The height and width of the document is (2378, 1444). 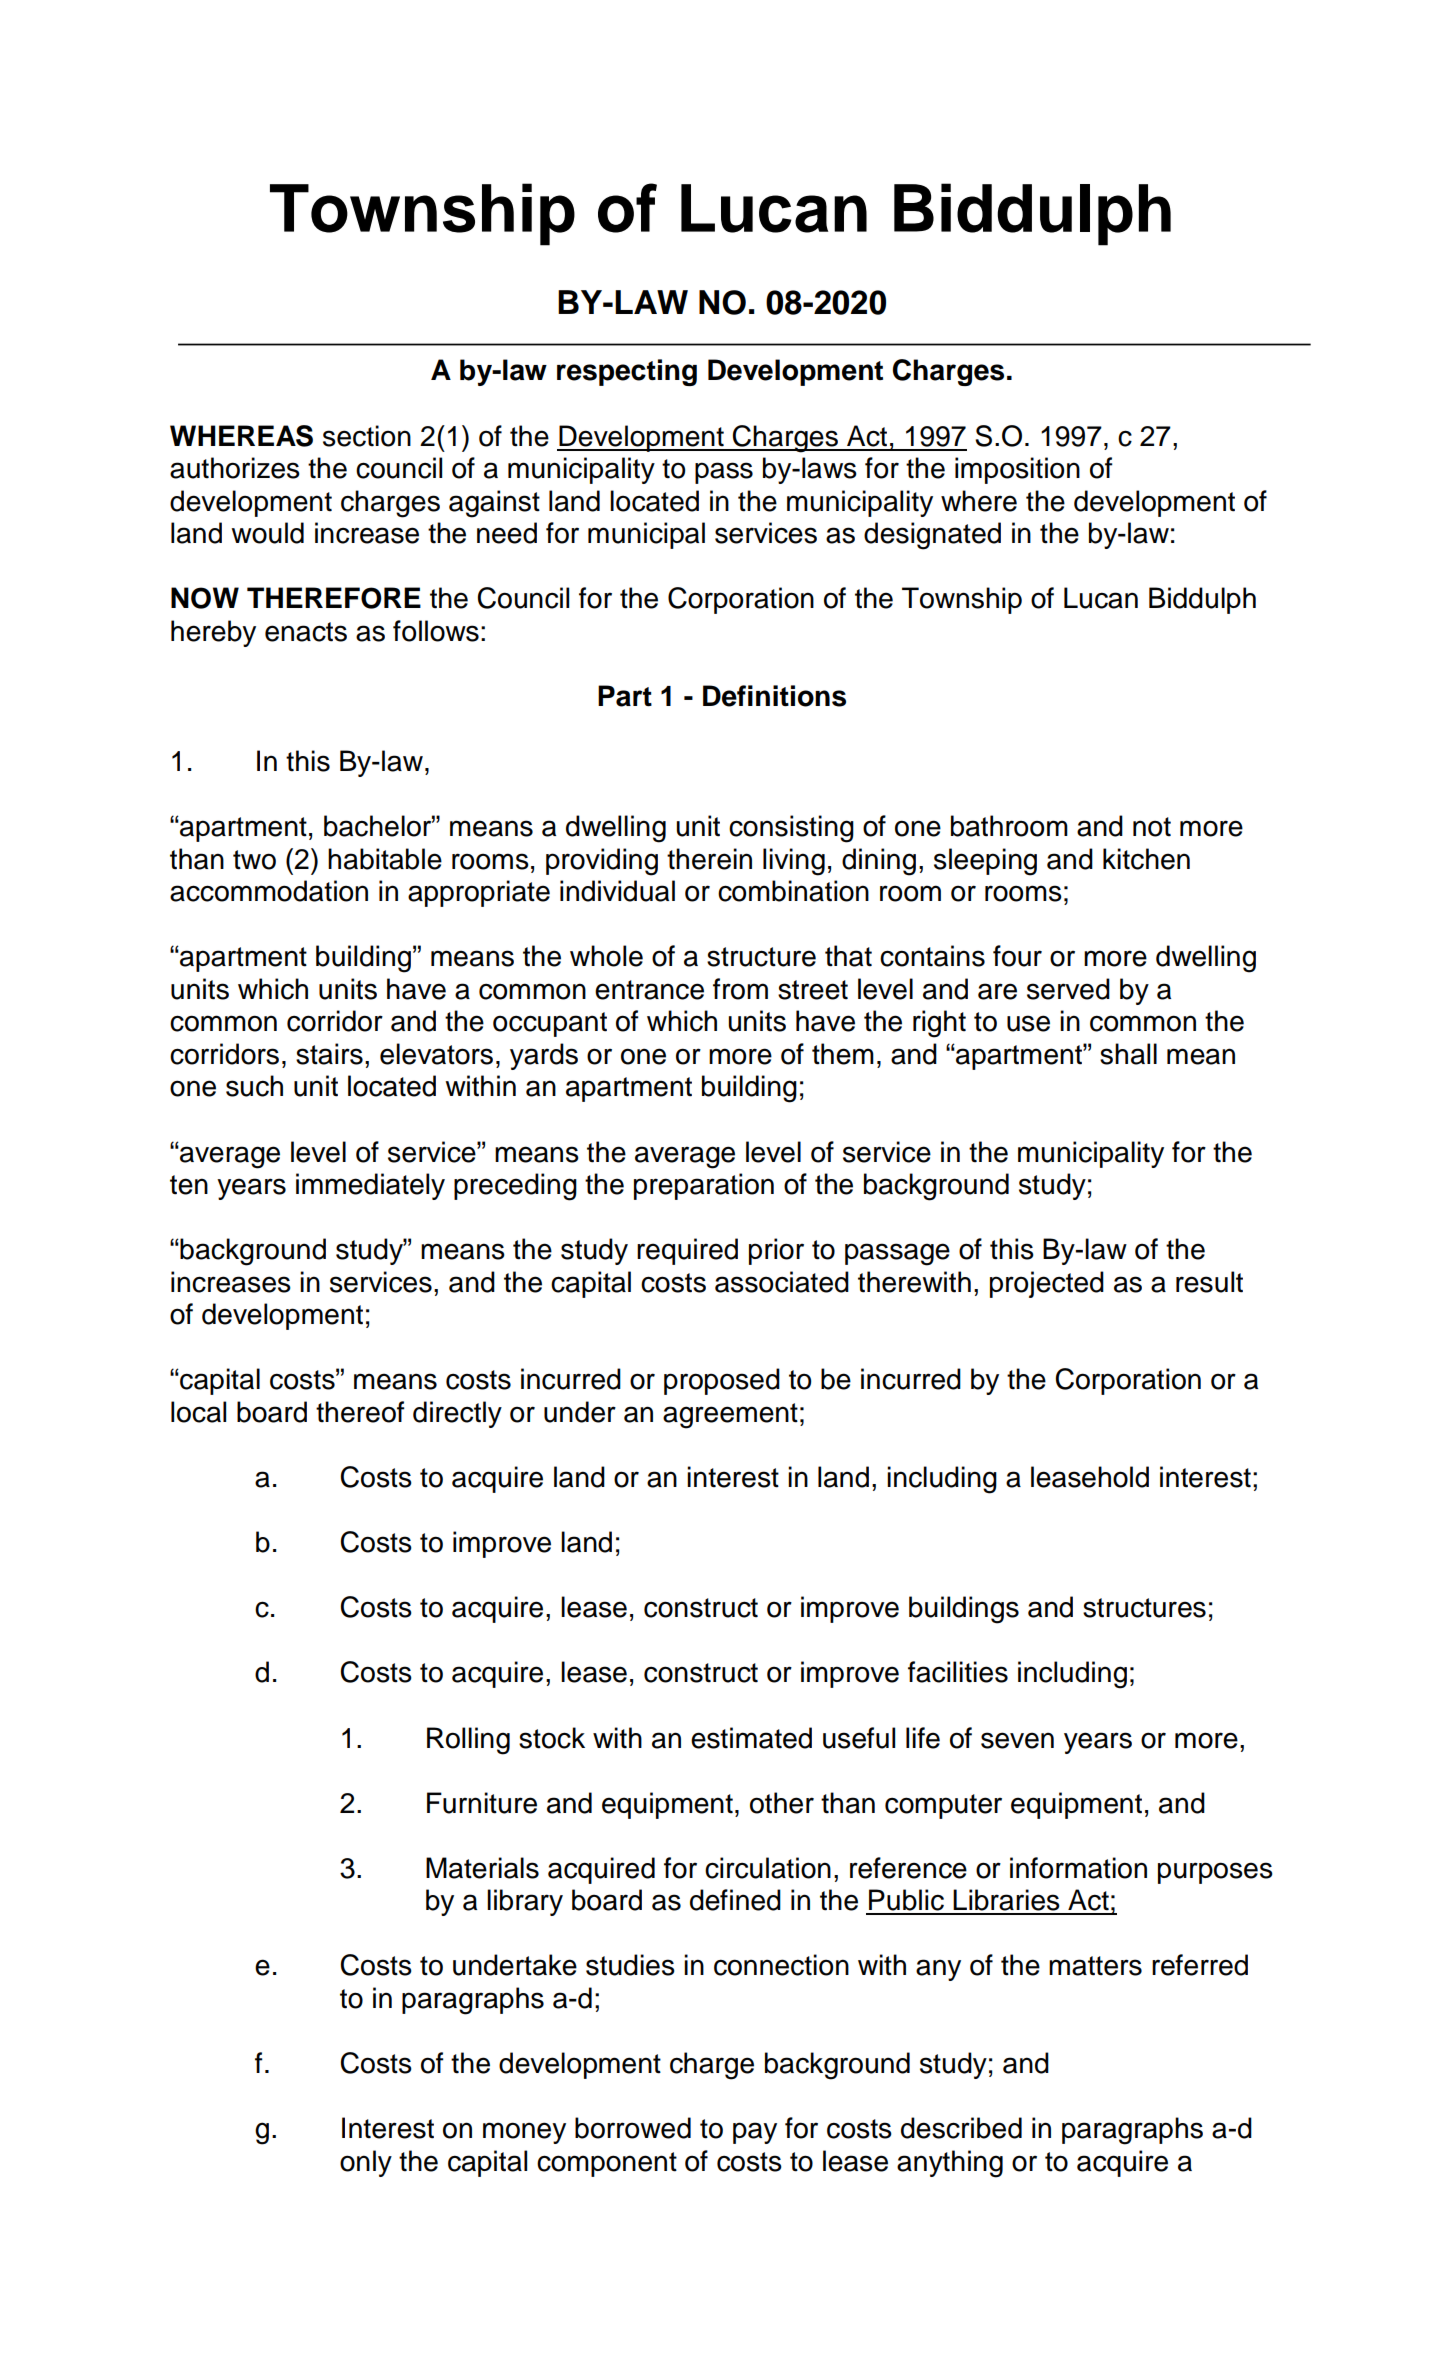 I want to click on only, so click(x=366, y=2163).
